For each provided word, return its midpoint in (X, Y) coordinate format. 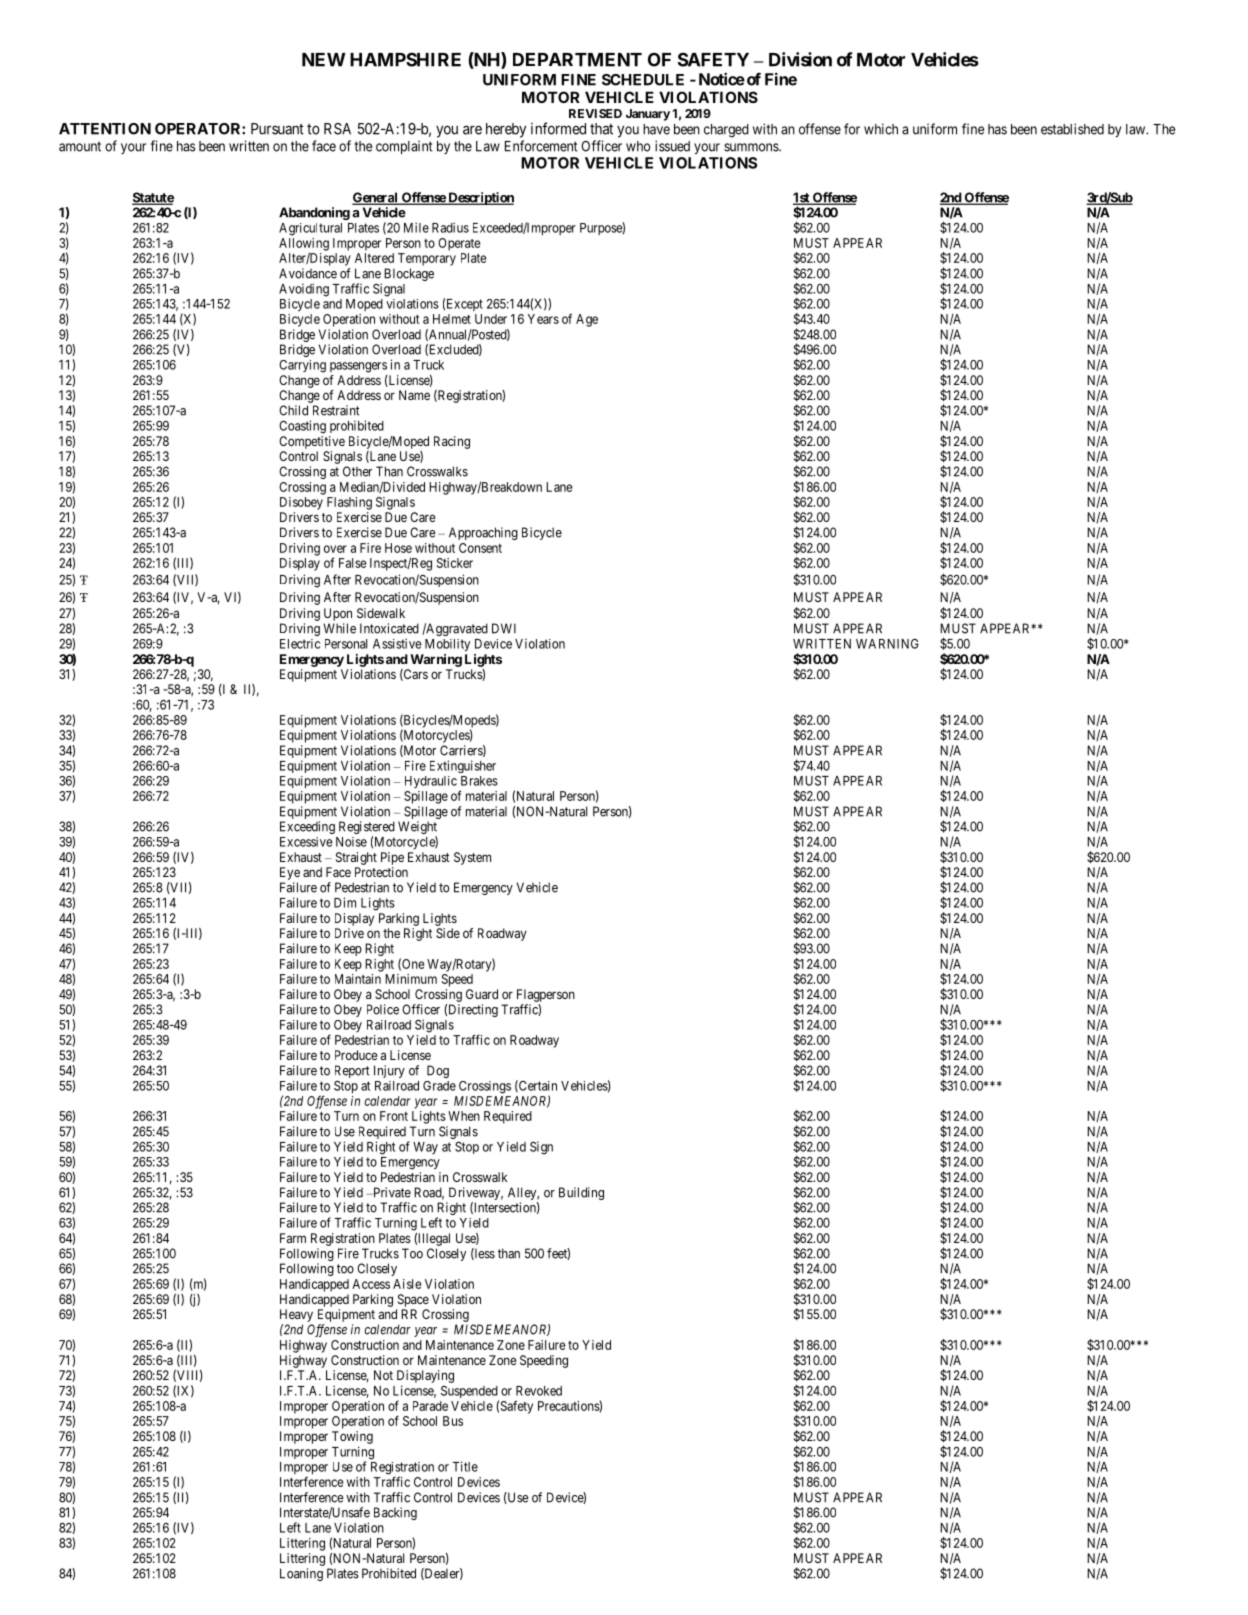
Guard (482, 994)
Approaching (483, 533)
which (881, 129)
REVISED (595, 113)
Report (352, 1073)
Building (581, 1193)
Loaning (301, 1574)
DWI (504, 628)
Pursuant (277, 129)
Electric (300, 644)
